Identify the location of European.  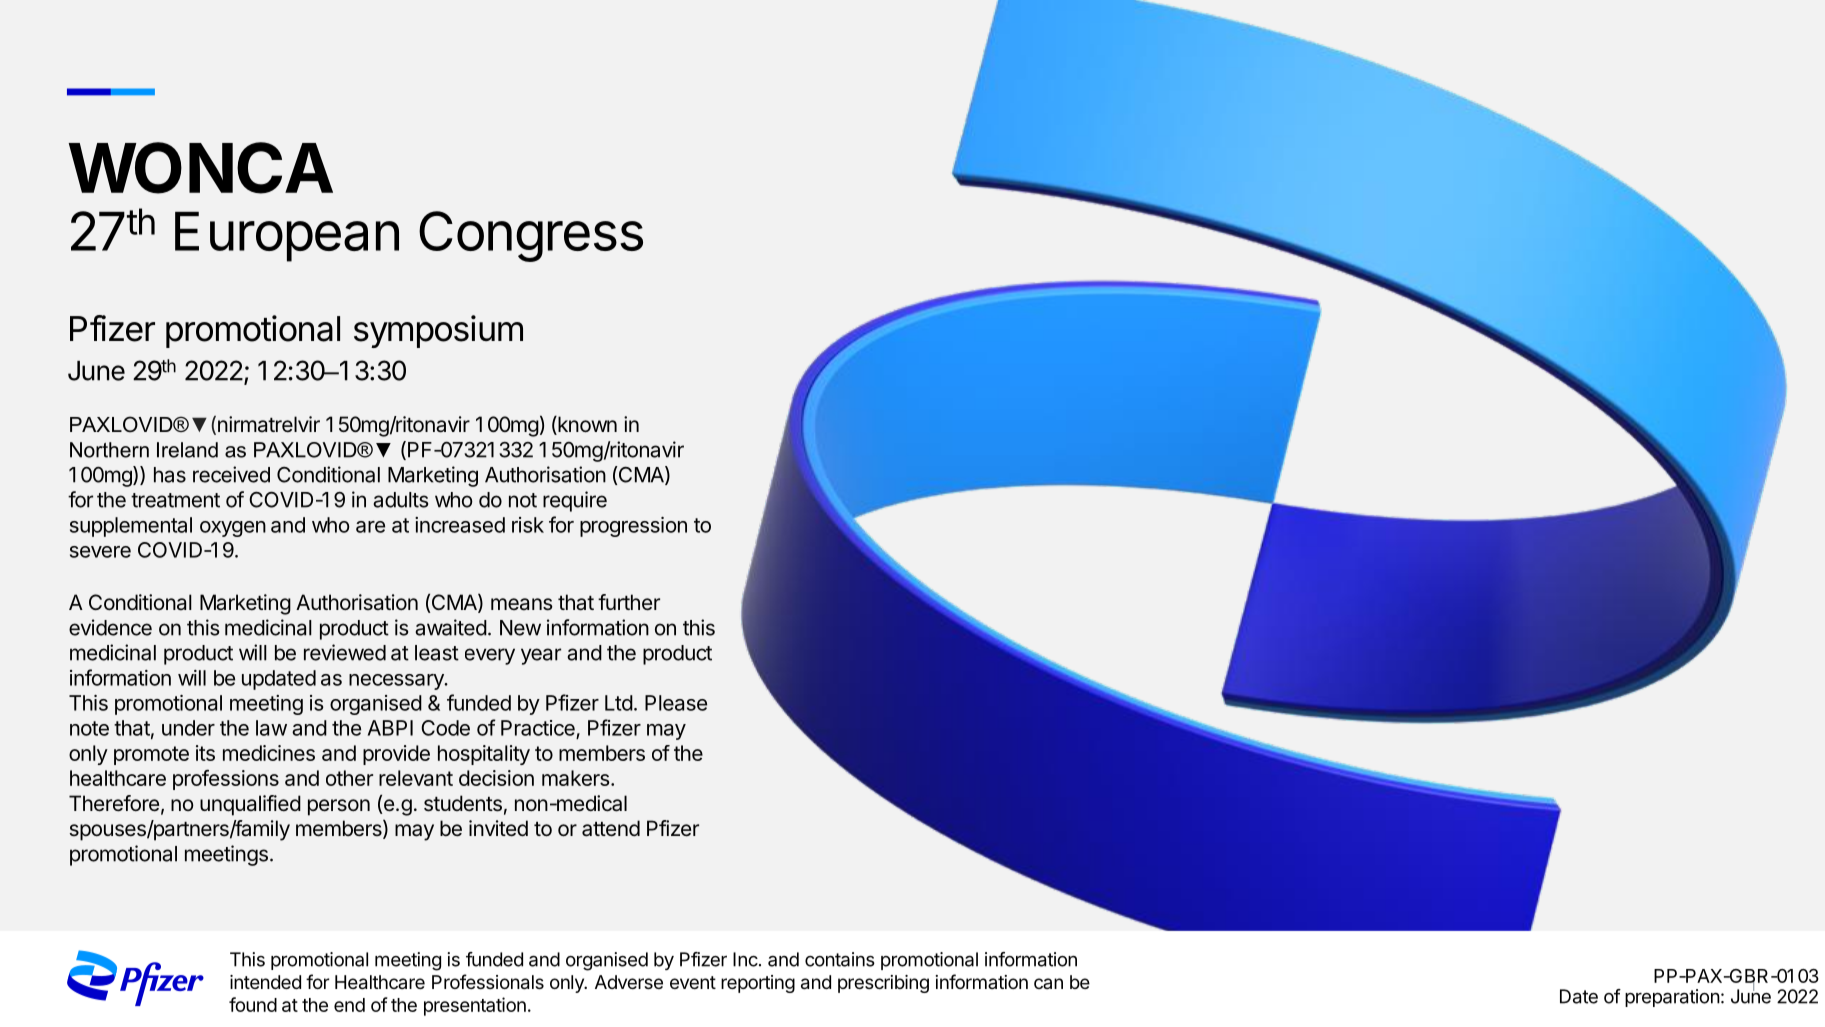
(287, 237).
